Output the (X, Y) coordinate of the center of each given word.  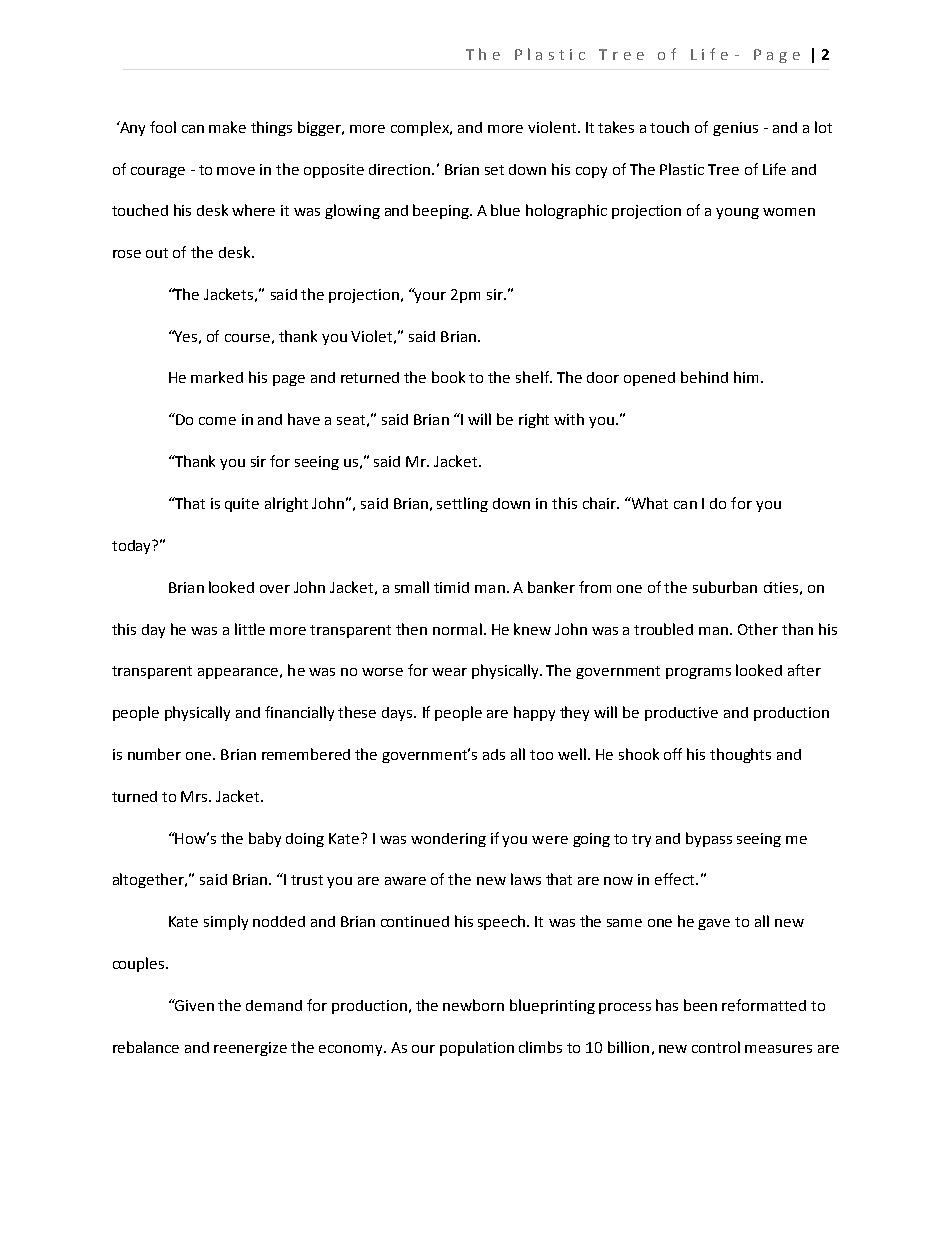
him (746, 377)
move (236, 171)
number (154, 754)
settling (462, 504)
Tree (723, 169)
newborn (473, 1005)
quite (242, 505)
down (527, 169)
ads (494, 754)
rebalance (146, 1047)
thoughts (740, 755)
